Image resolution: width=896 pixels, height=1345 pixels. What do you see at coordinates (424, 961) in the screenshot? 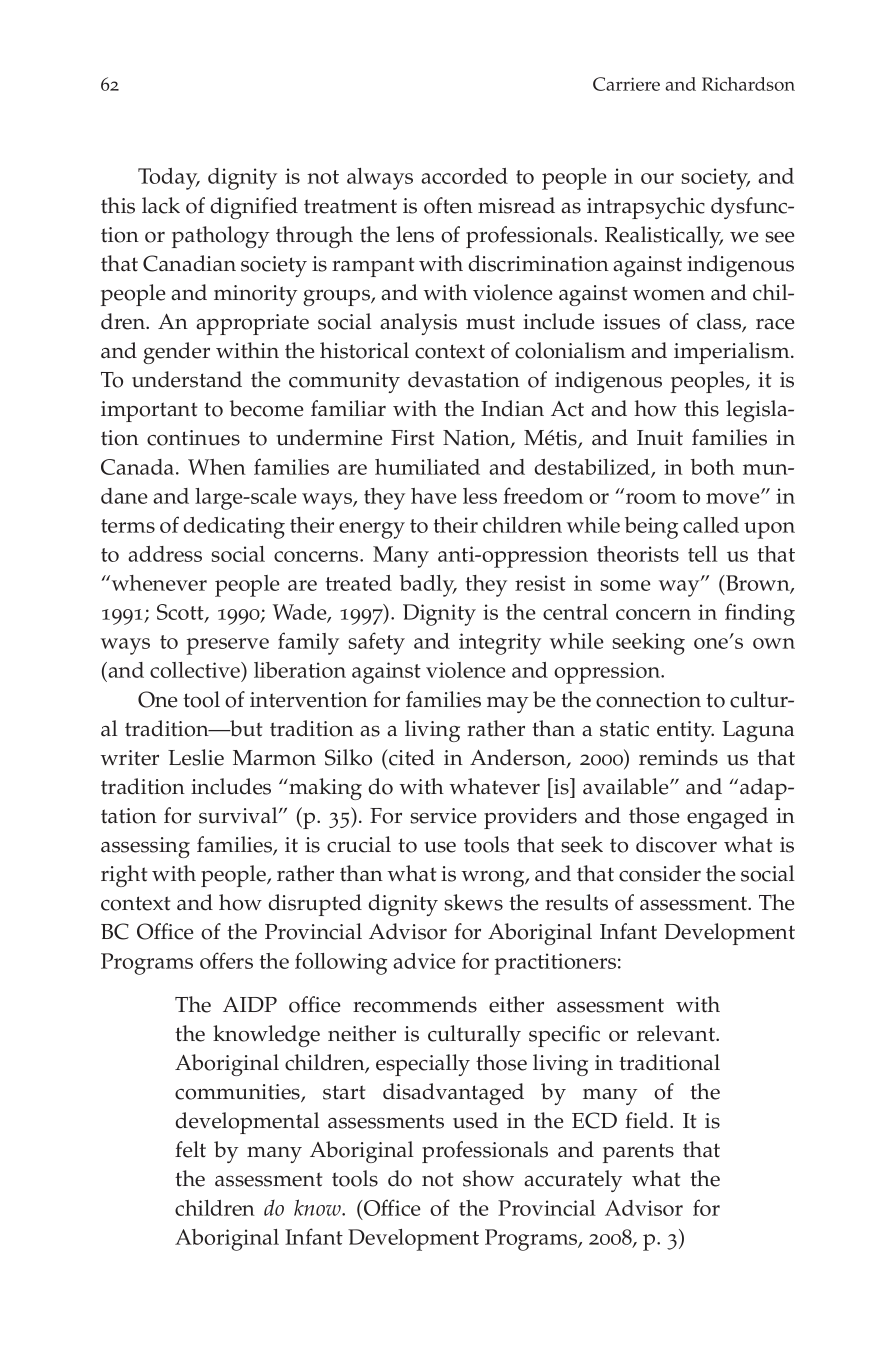
I see `advice` at bounding box center [424, 961].
